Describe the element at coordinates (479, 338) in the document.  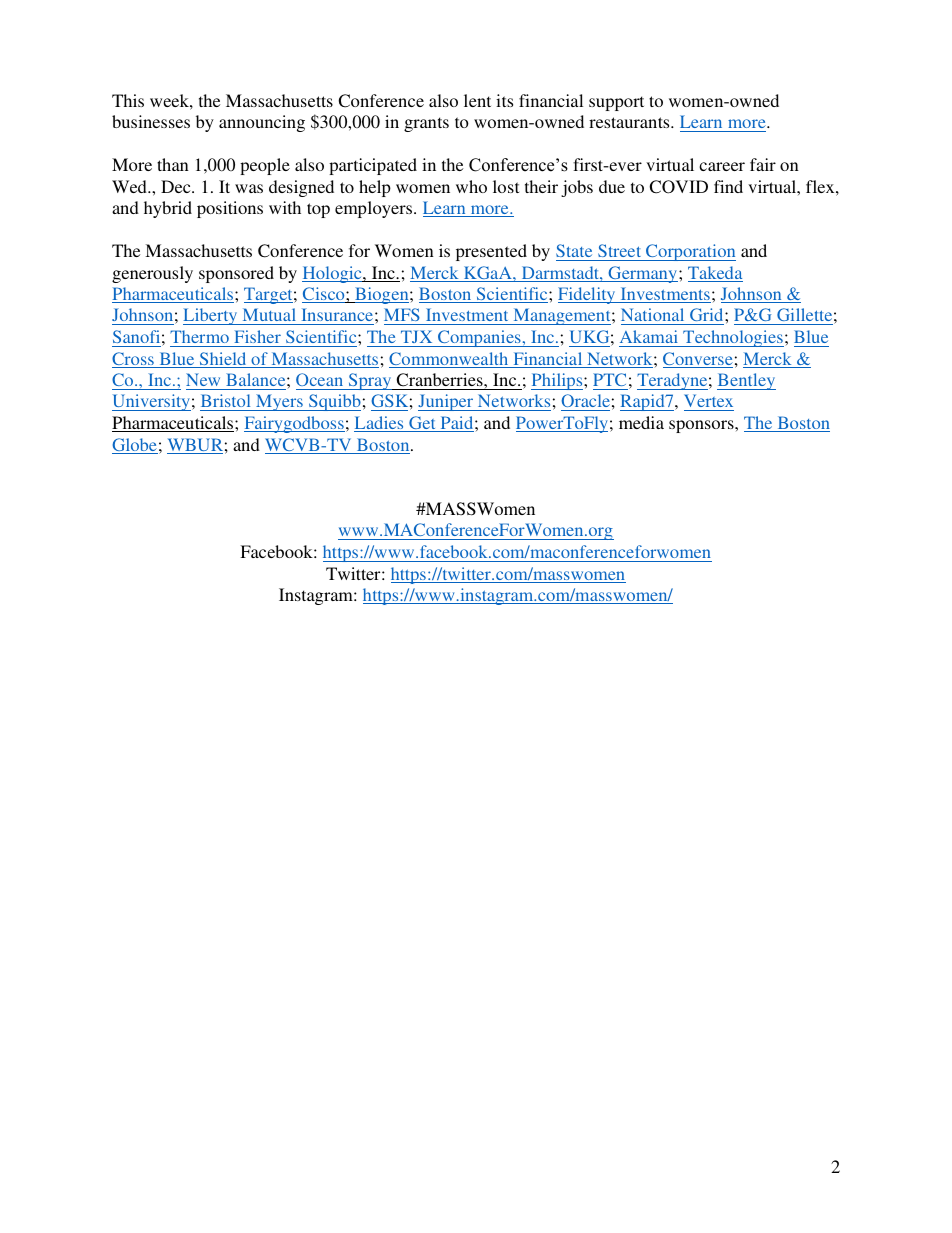
I see `Companies` at that location.
